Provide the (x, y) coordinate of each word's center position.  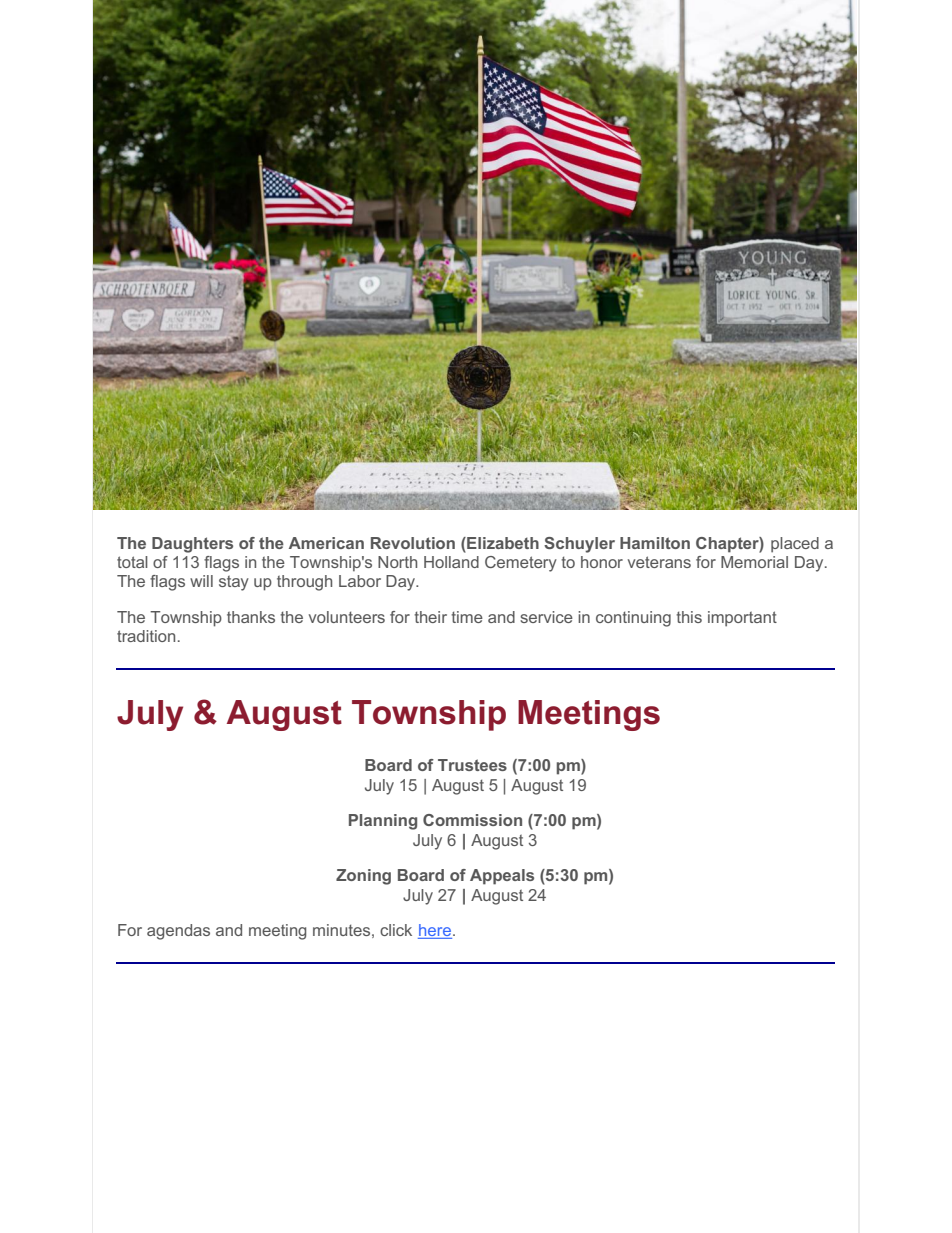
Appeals (502, 877)
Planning (383, 822)
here (436, 931)
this (689, 617)
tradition (146, 636)
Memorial (754, 562)
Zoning (363, 877)
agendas (178, 932)
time (467, 617)
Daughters (192, 545)
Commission (472, 820)
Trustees (472, 765)
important (742, 619)
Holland (451, 562)
